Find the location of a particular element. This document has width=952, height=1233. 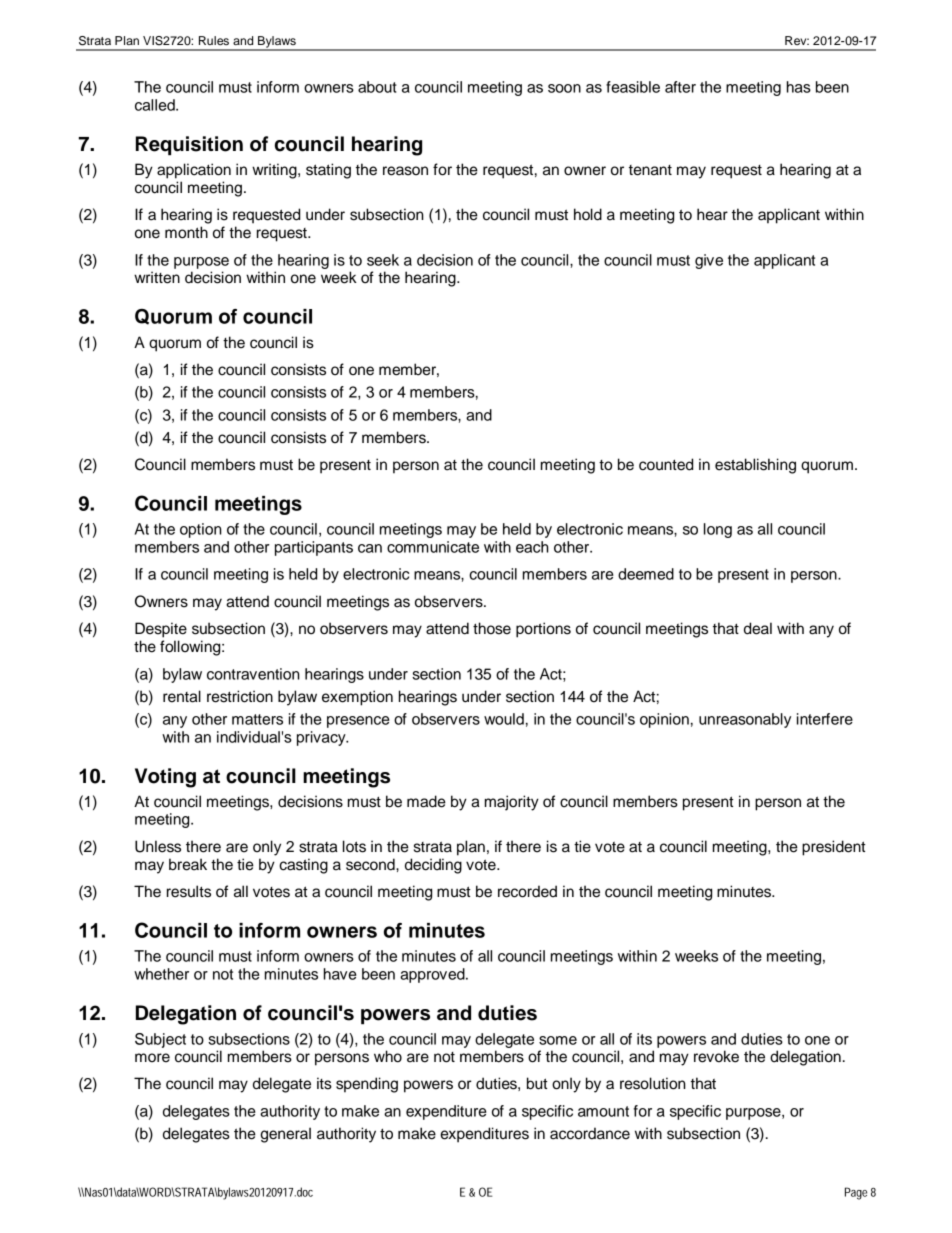

general is located at coordinates (285, 1135).
